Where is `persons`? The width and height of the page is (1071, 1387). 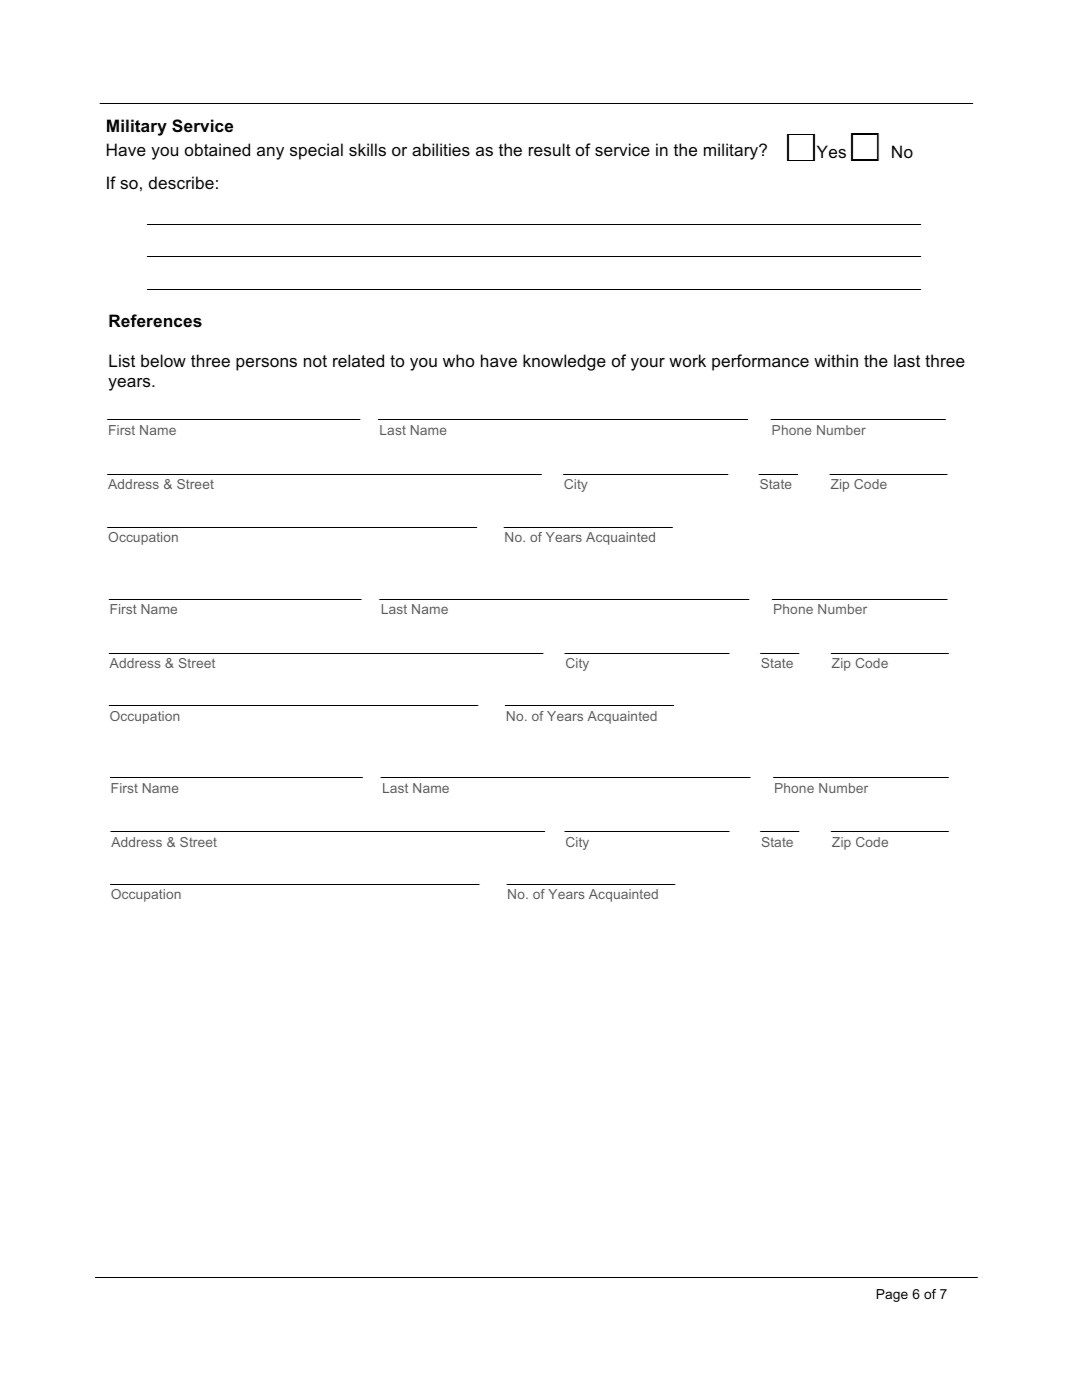 persons is located at coordinates (266, 364).
